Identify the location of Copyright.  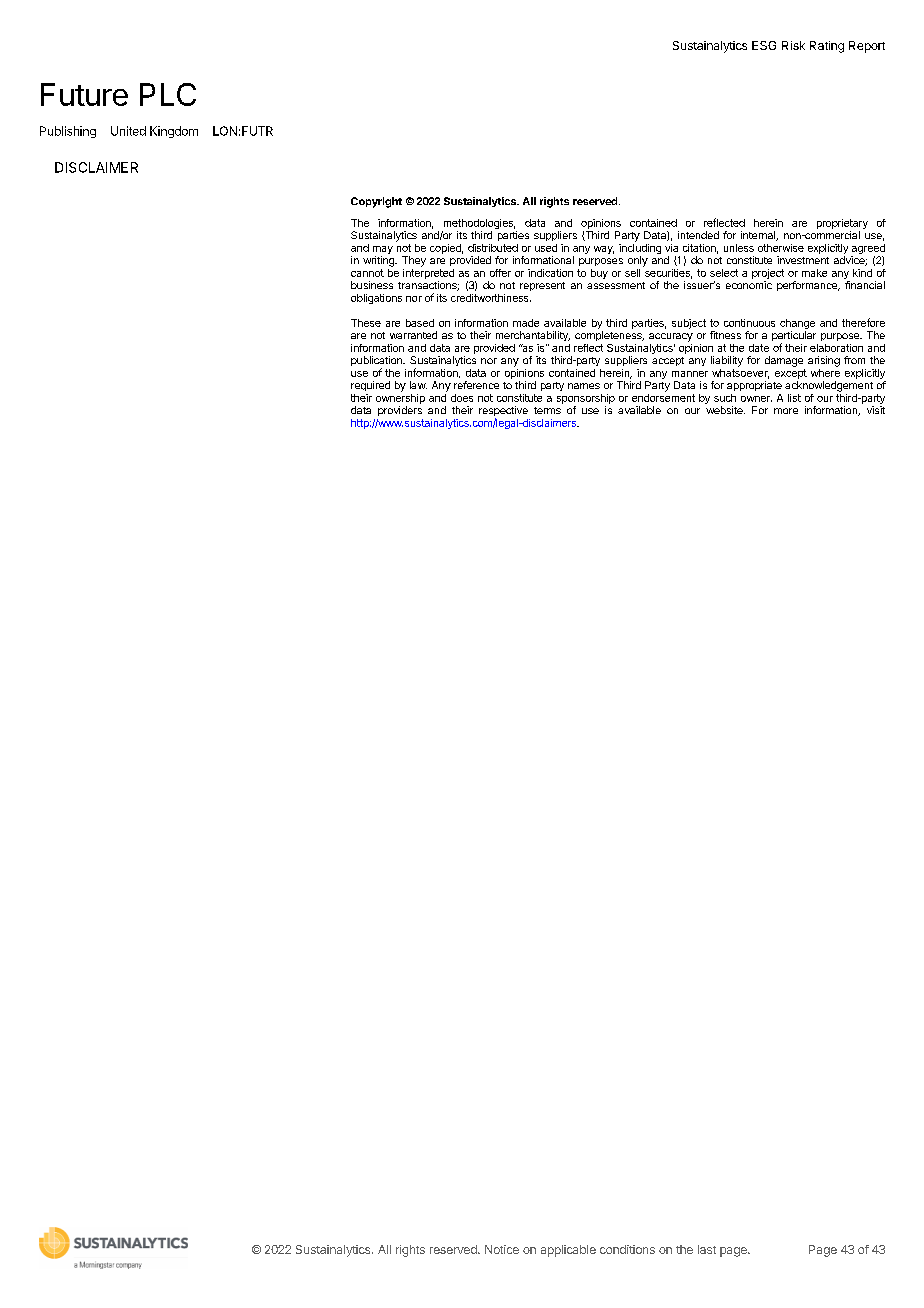
(376, 202).
